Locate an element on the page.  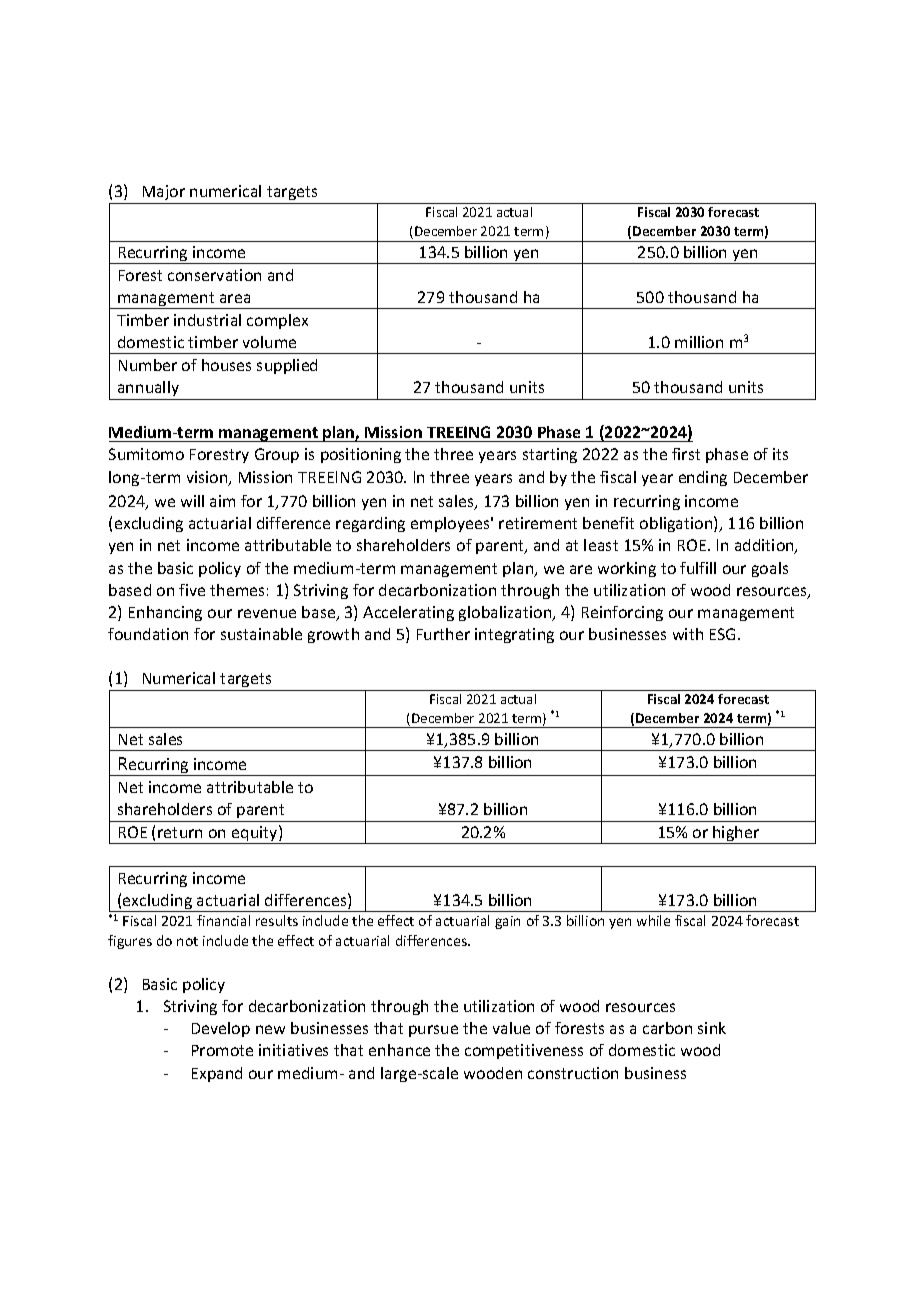
Enhancing is located at coordinates (165, 613).
